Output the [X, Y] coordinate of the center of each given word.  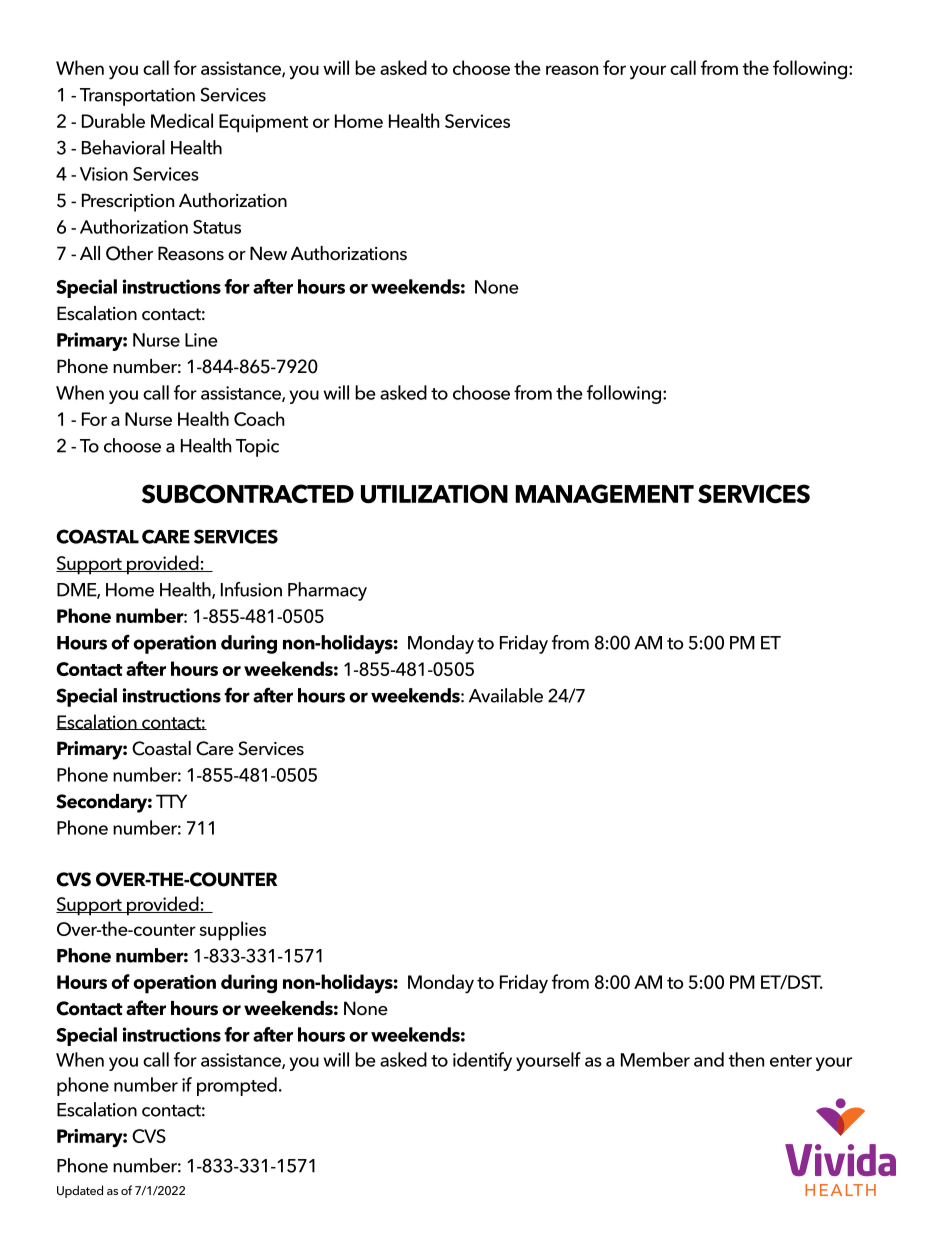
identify [482, 1061]
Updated [80, 1191]
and [709, 1059]
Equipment [263, 123]
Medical [182, 120]
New [268, 253]
